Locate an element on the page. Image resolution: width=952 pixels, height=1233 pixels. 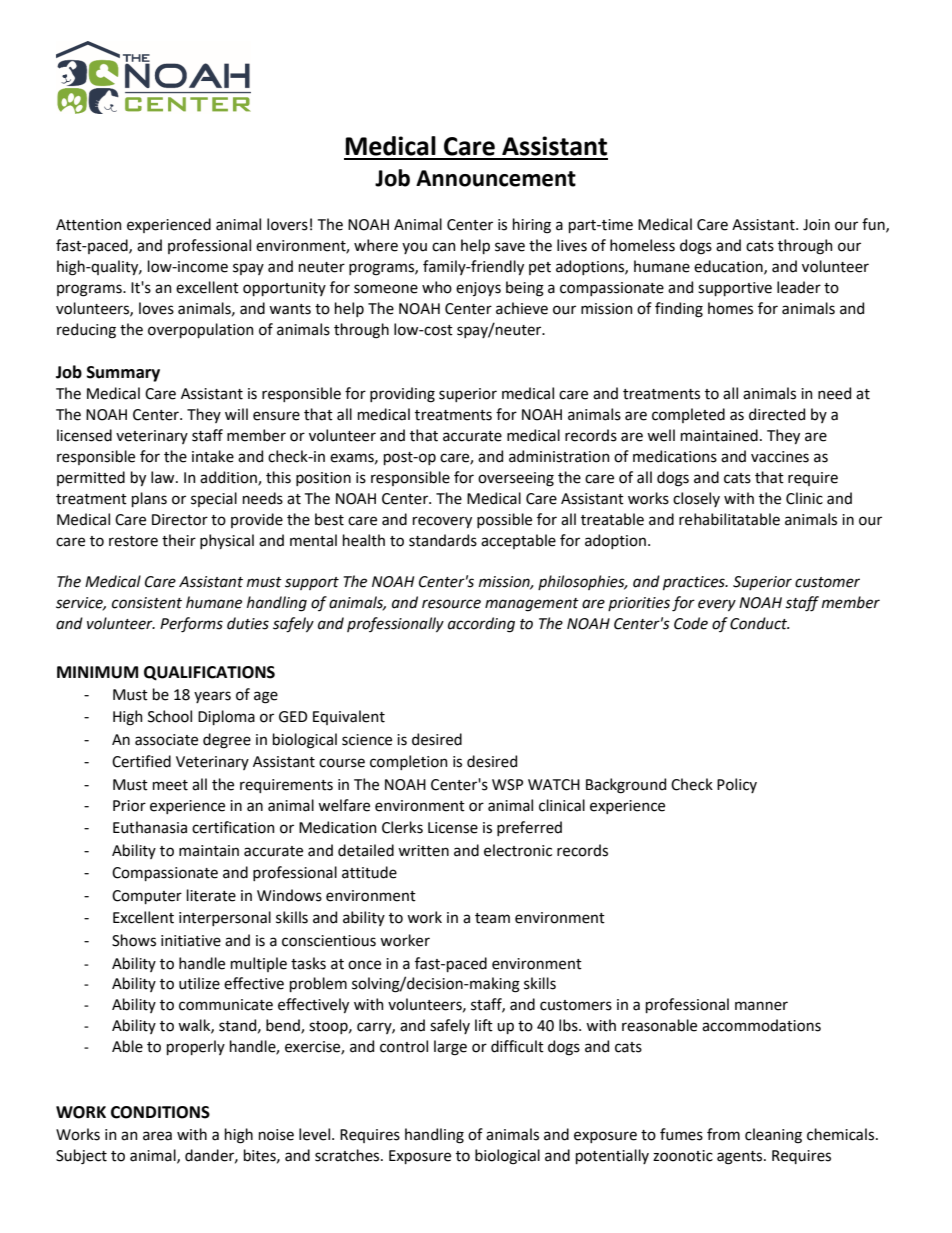
directed is located at coordinates (777, 414).
